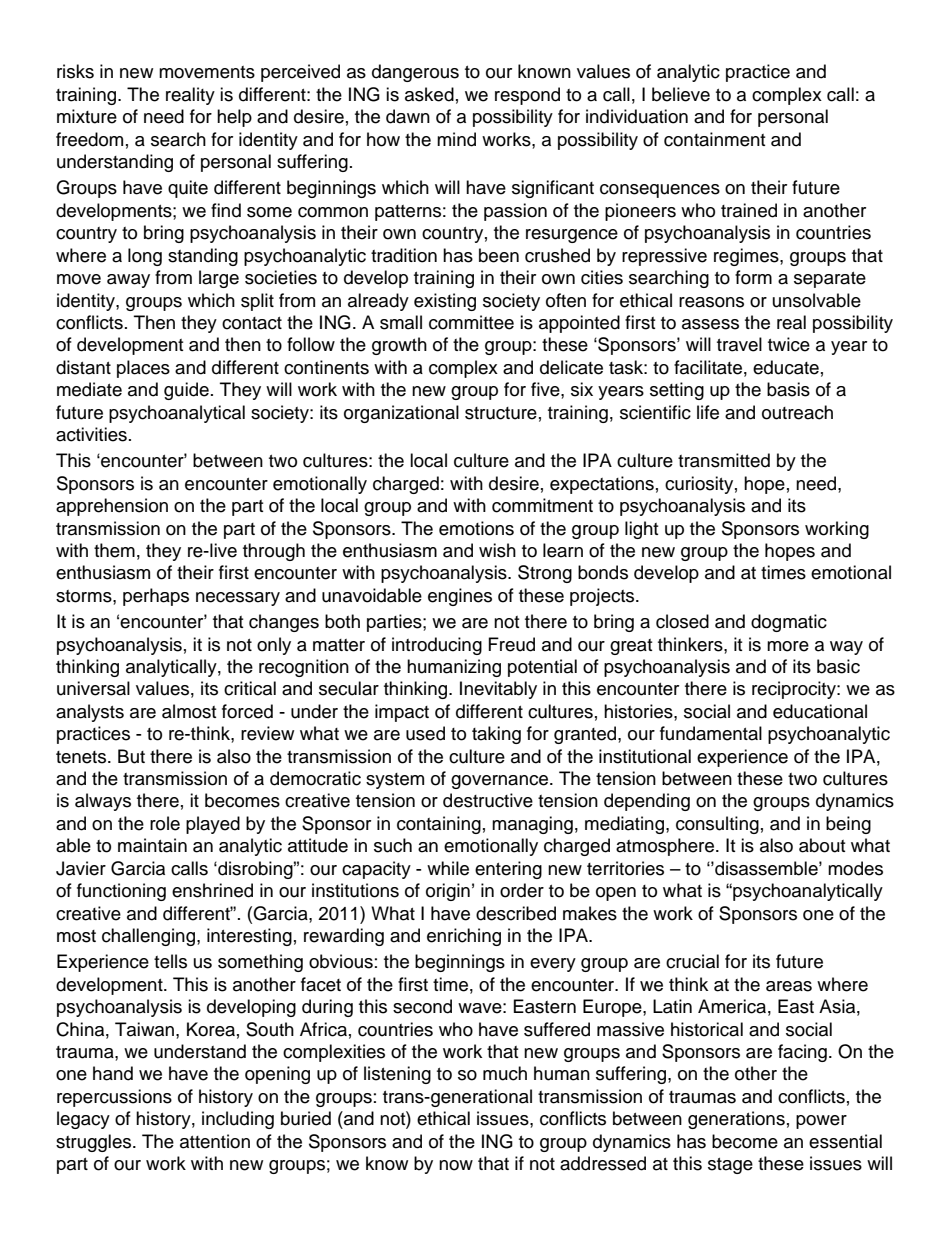 This document has width=952, height=1233. I want to click on containment, so click(714, 139).
